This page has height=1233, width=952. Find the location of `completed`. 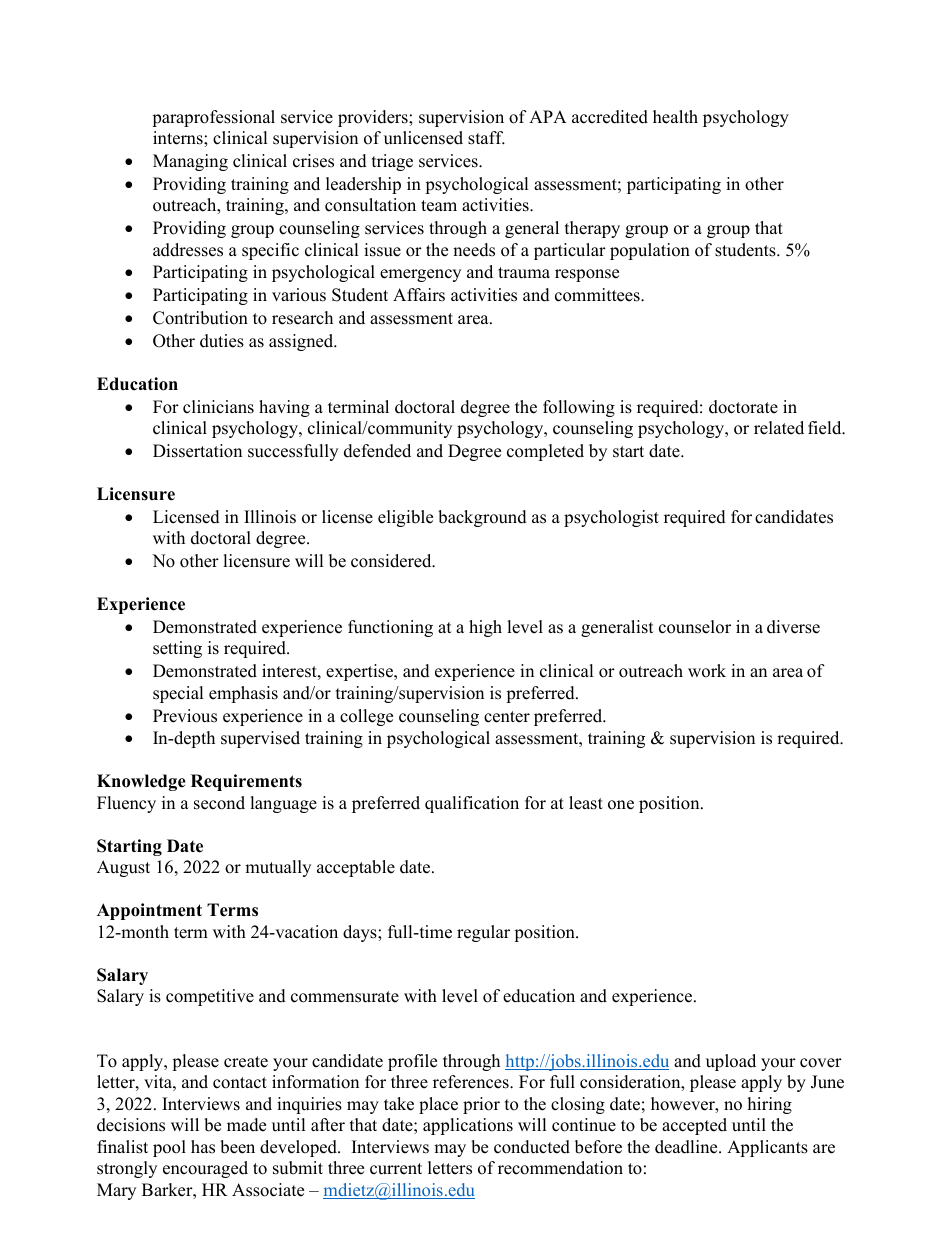

completed is located at coordinates (545, 452).
